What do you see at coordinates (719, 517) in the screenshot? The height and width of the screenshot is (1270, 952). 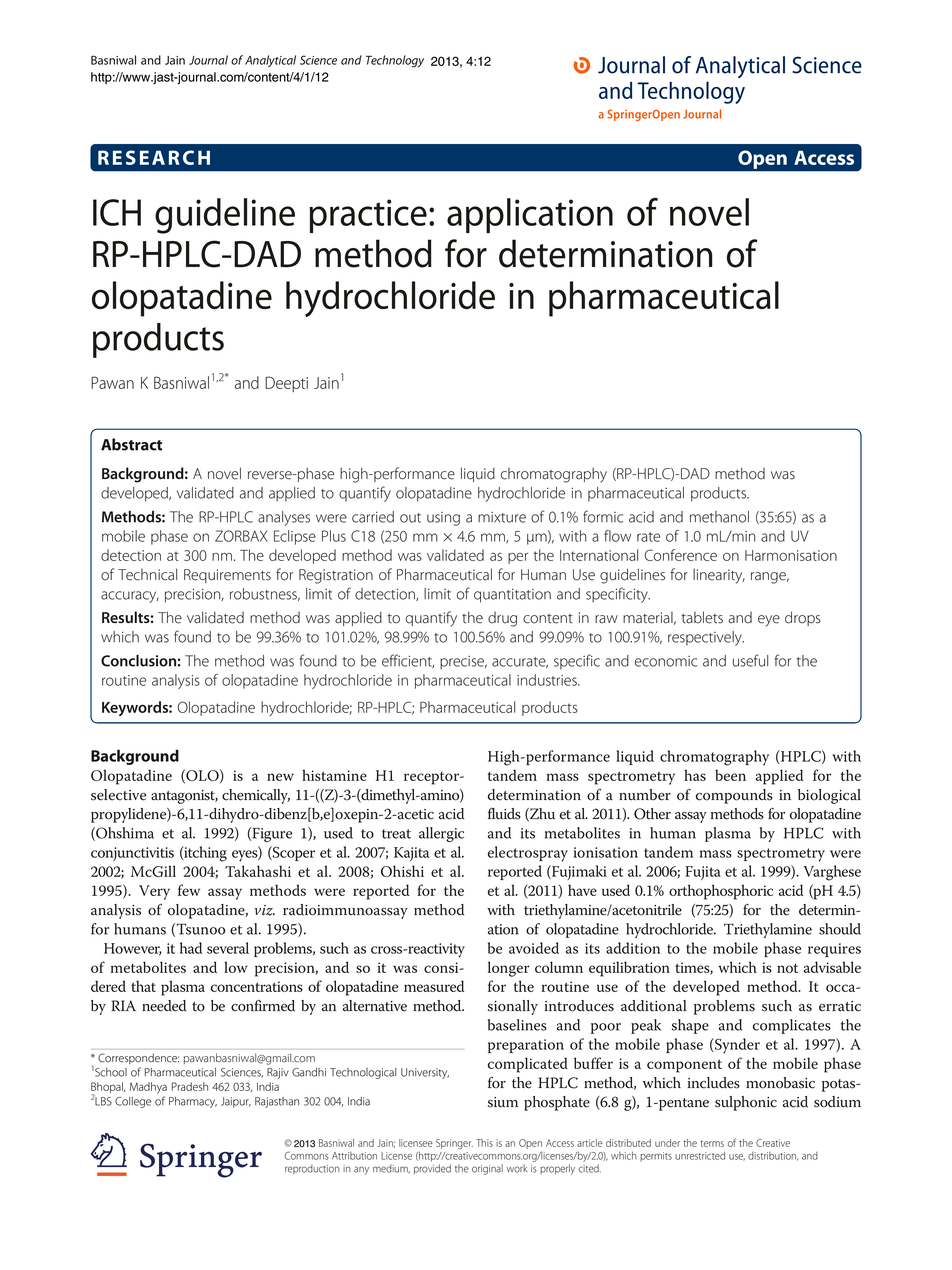 I see `methanol` at bounding box center [719, 517].
